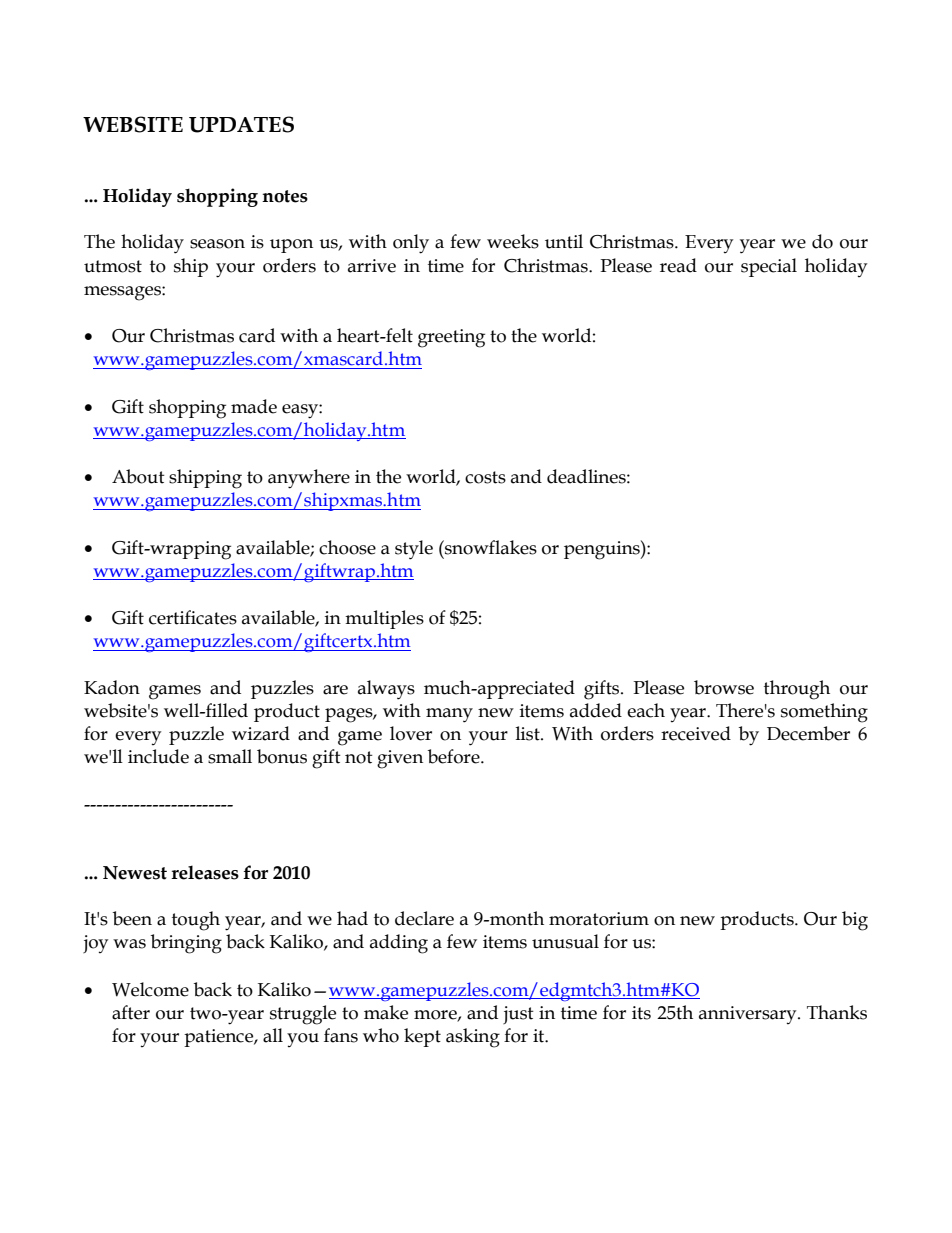 The height and width of the page is (1233, 952). What do you see at coordinates (678, 265) in the page?
I see `read` at bounding box center [678, 265].
